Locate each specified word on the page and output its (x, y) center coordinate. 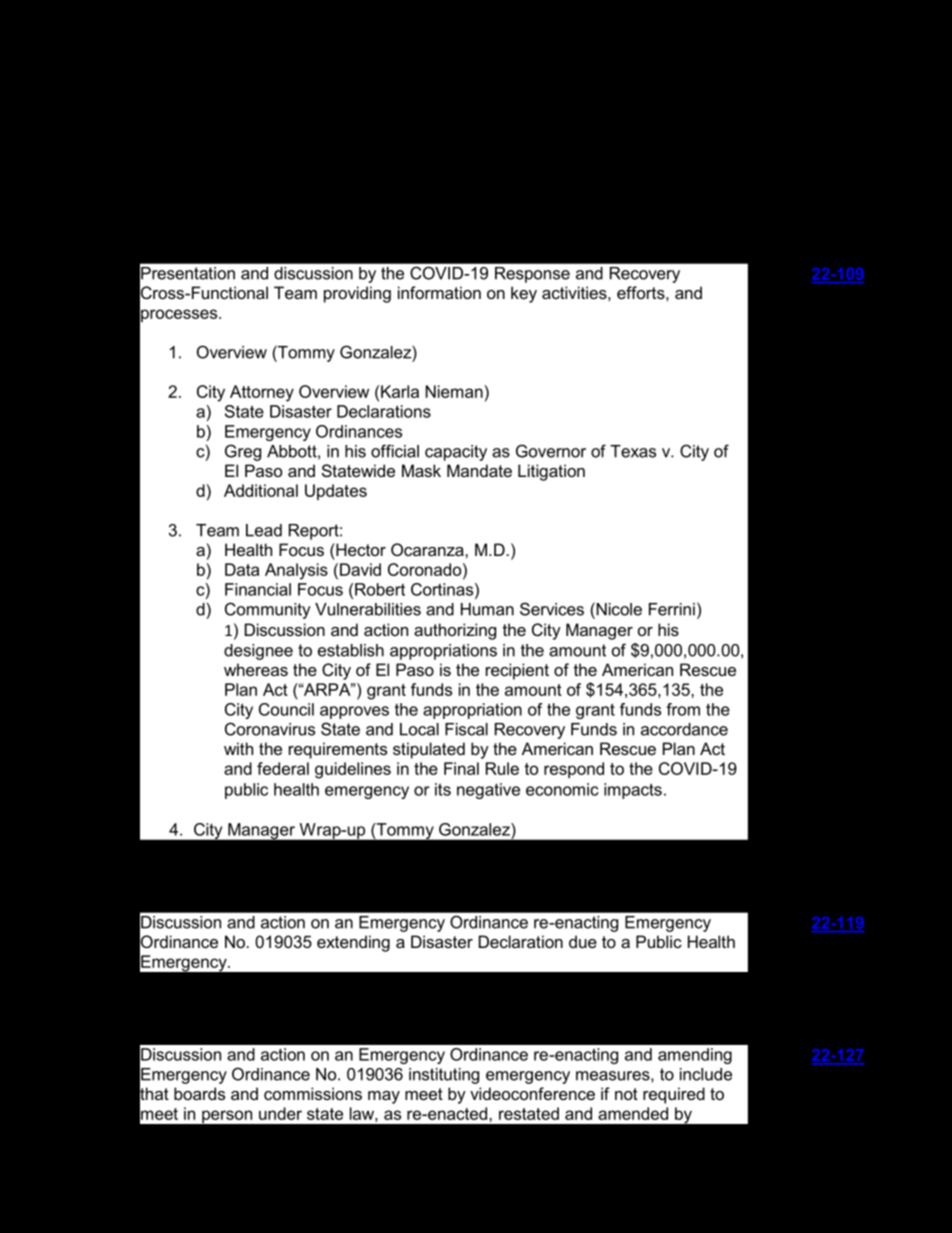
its (443, 789)
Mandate (479, 470)
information (439, 292)
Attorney (262, 393)
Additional (261, 490)
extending (353, 943)
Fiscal (466, 729)
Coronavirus (270, 729)
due (583, 941)
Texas (633, 451)
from (683, 709)
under (280, 1113)
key (524, 294)
